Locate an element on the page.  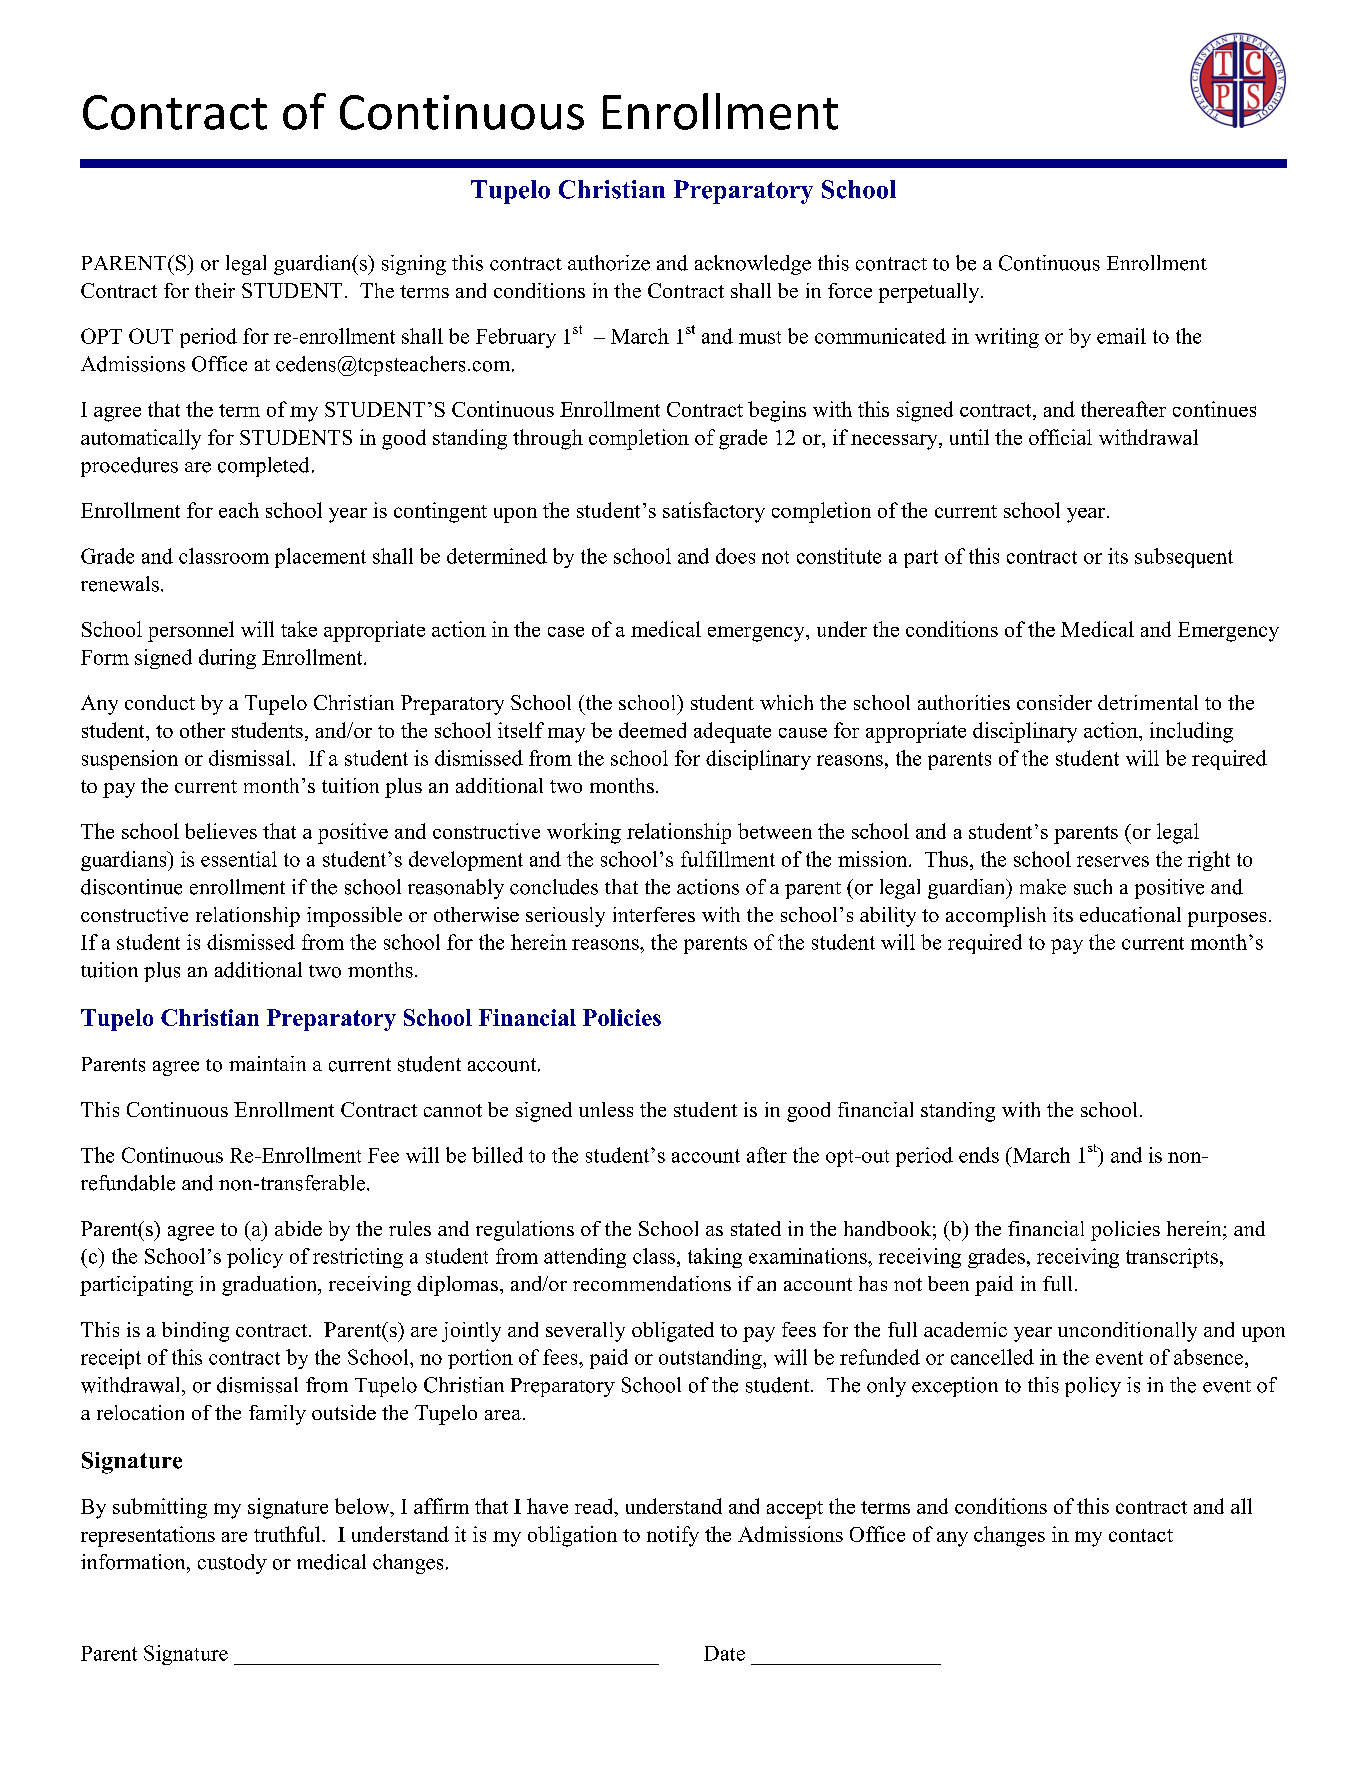
authorize is located at coordinates (609, 263).
